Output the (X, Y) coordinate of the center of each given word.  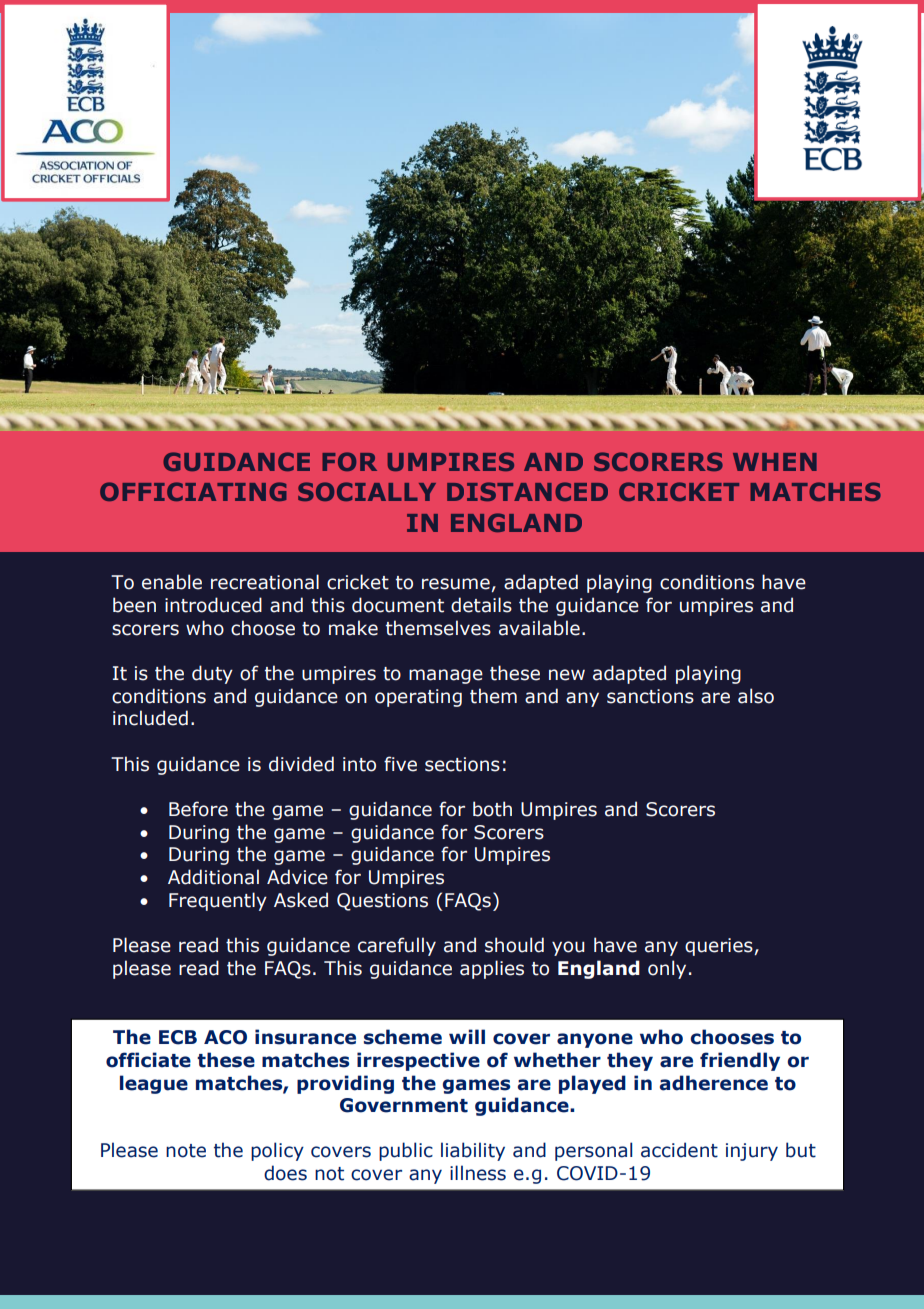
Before (198, 809)
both (492, 809)
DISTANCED (527, 491)
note (186, 1151)
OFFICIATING (193, 491)
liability (473, 1151)
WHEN (775, 462)
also (756, 696)
